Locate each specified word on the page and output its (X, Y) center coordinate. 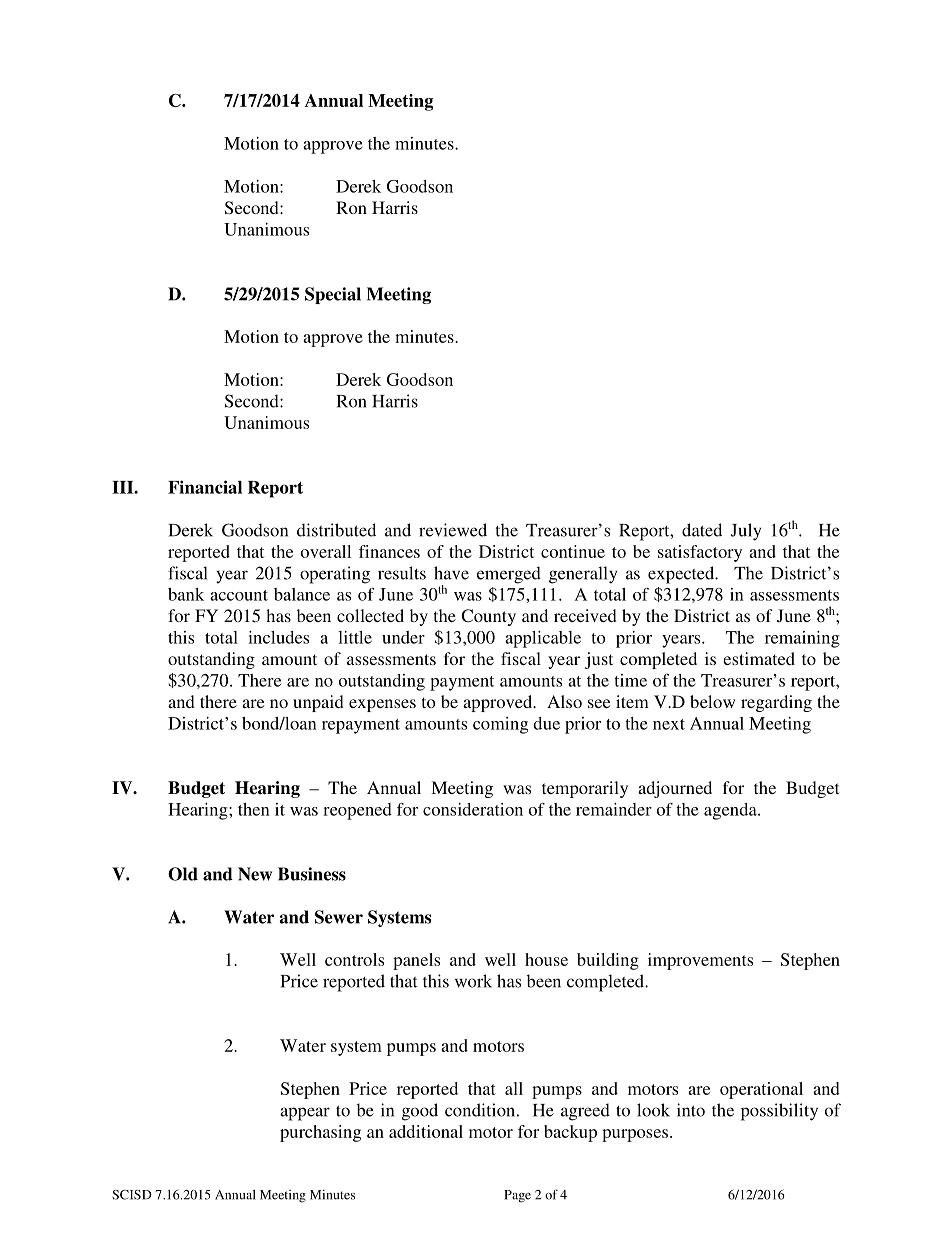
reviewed (453, 530)
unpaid (318, 703)
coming (500, 725)
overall (326, 551)
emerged (509, 575)
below (712, 701)
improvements (700, 961)
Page (517, 1196)
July (745, 532)
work (473, 981)
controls (354, 959)
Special (333, 295)
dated (702, 530)
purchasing (320, 1133)
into (691, 1110)
